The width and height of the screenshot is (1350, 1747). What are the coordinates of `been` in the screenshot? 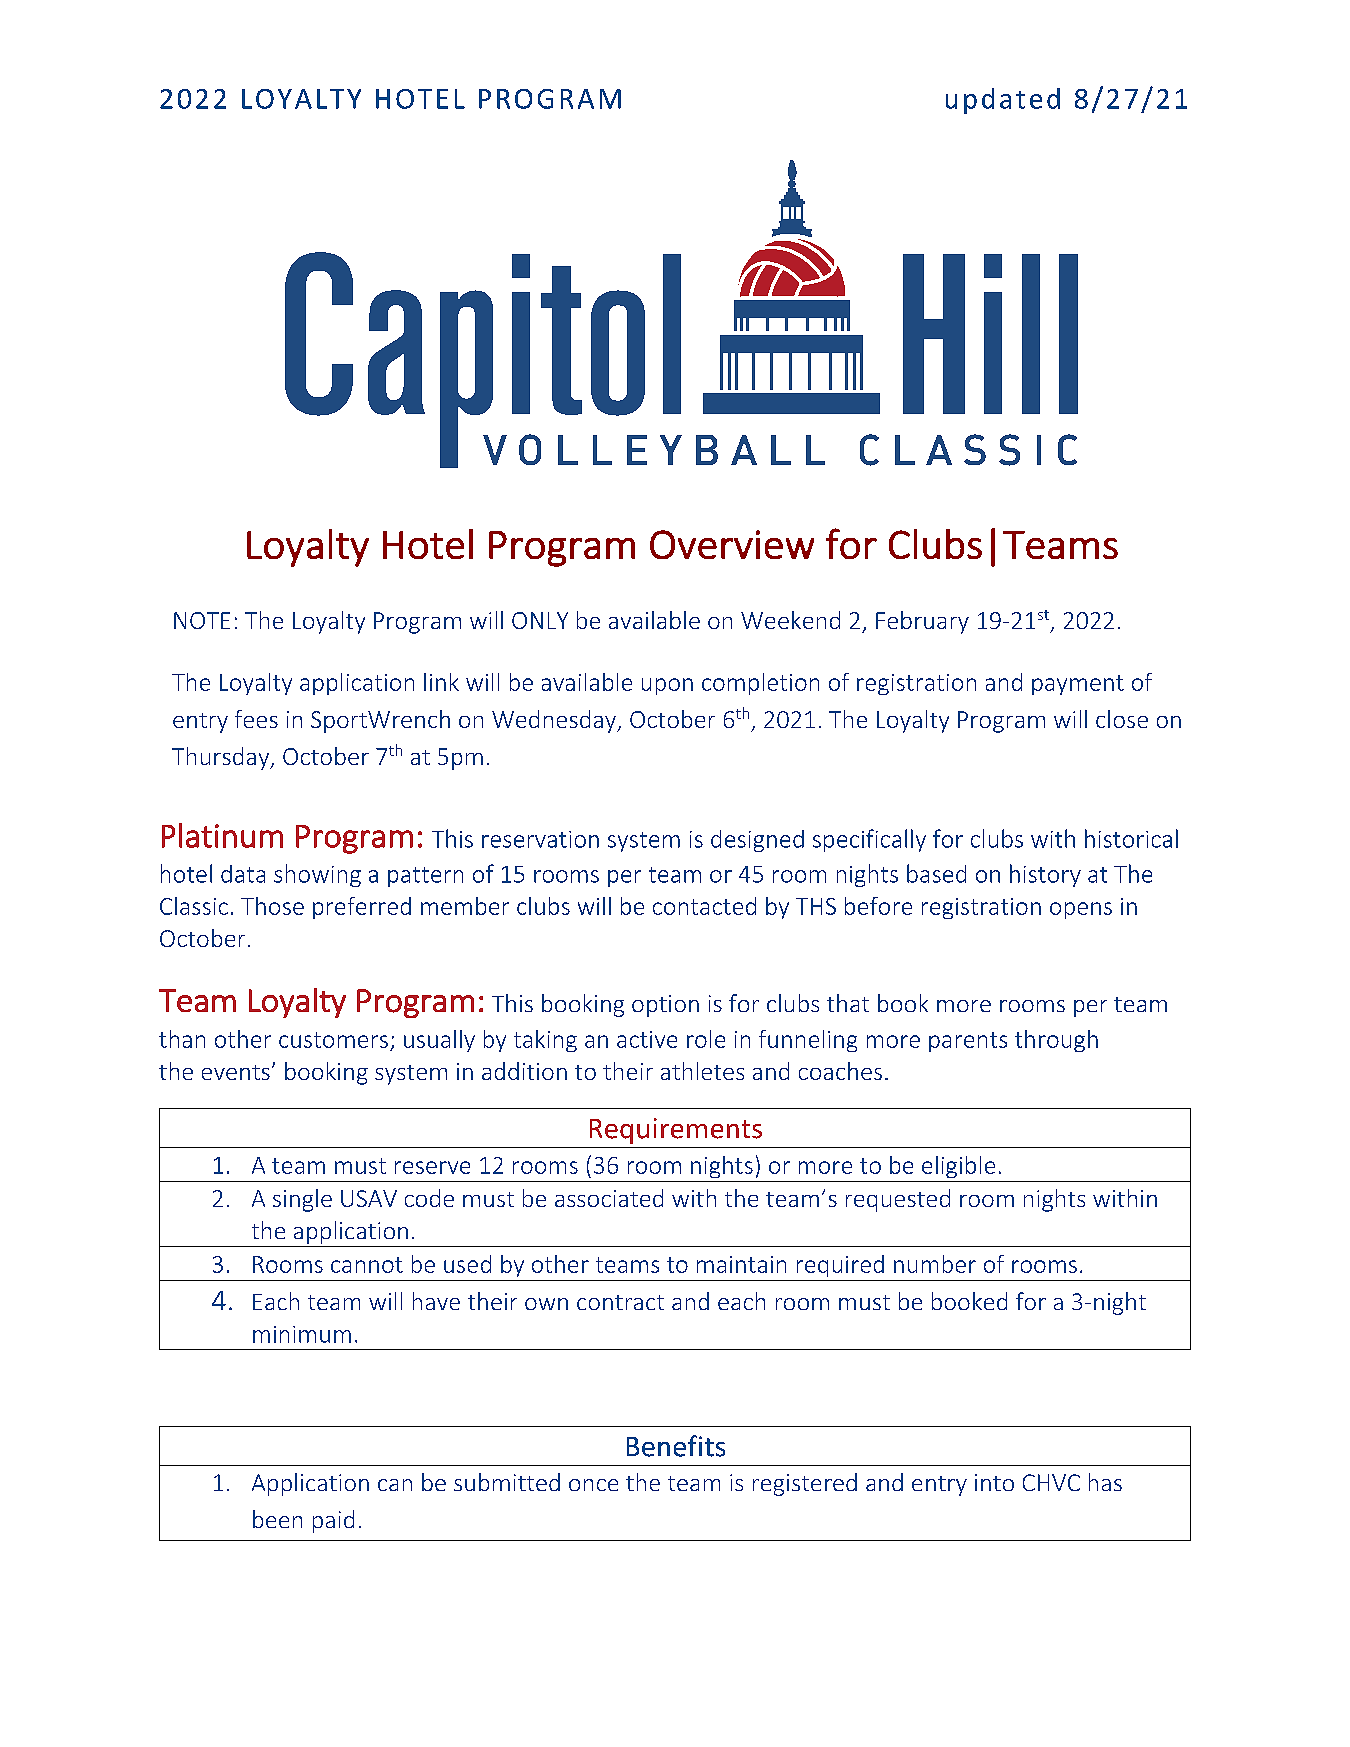 It's located at (277, 1519).
